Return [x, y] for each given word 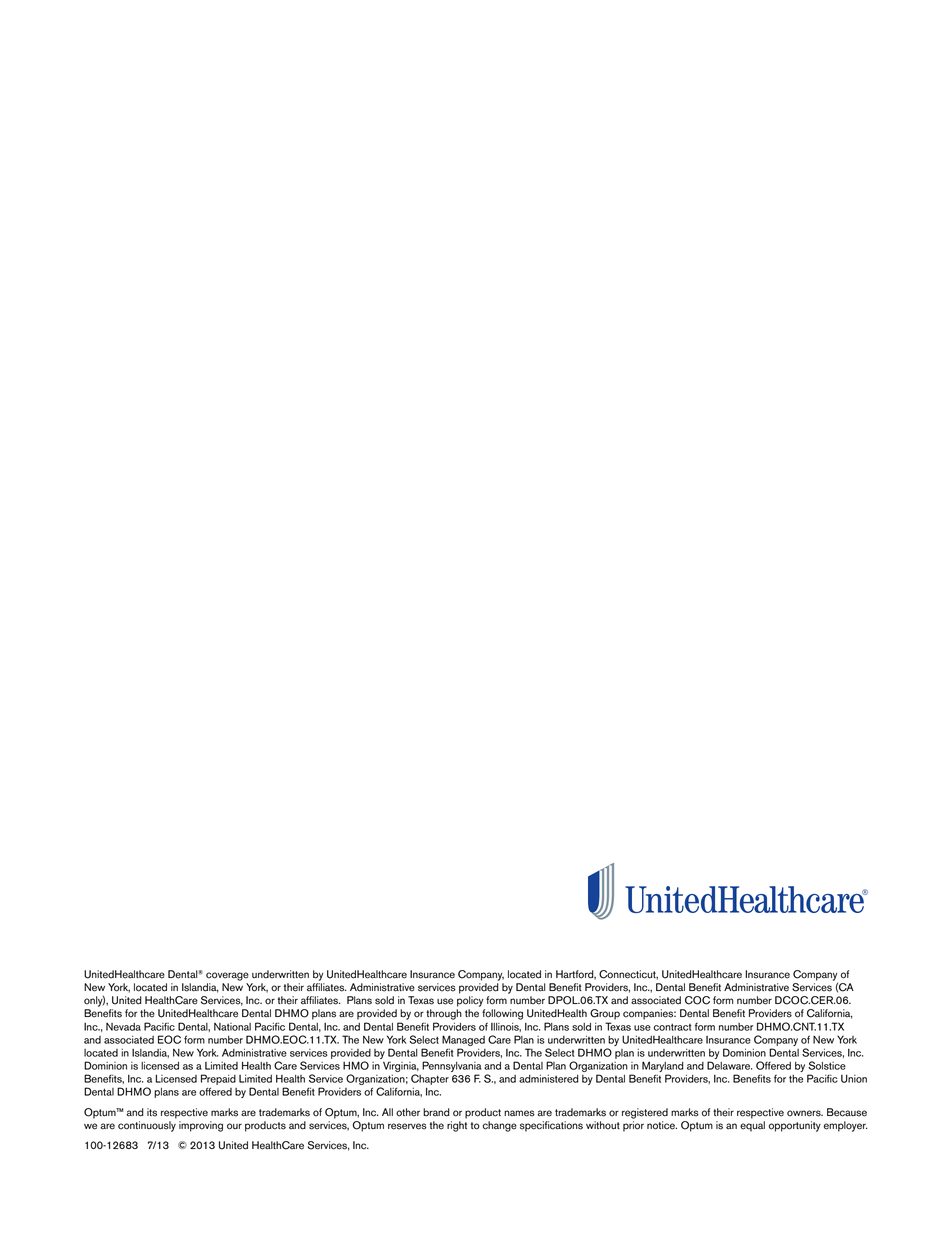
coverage [227, 976]
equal [752, 1126]
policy [470, 1001]
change [500, 1126]
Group [605, 1014]
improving [201, 1126]
